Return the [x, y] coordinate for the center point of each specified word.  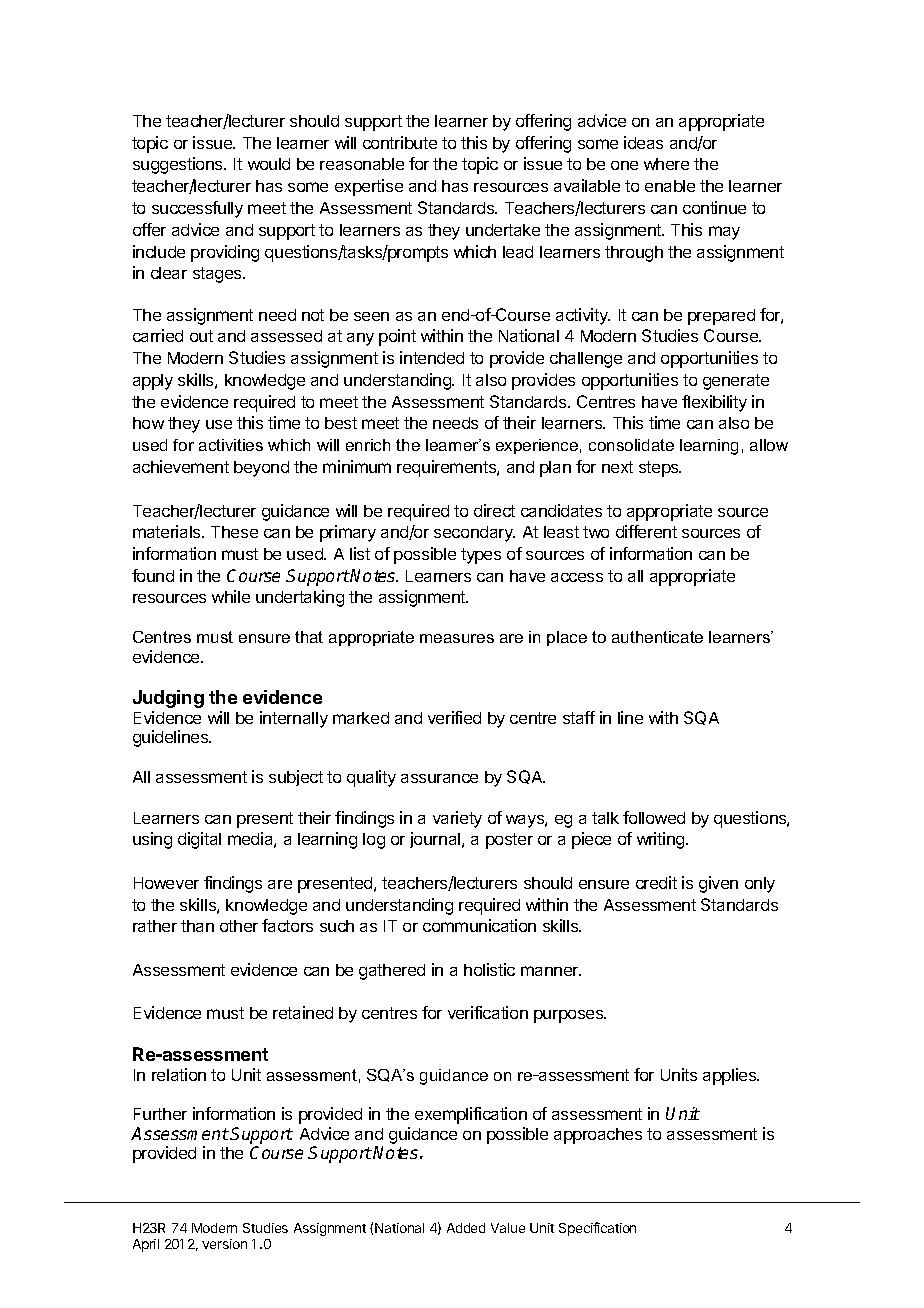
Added [466, 1228]
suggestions [179, 165]
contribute [400, 142]
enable [670, 186]
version [224, 1244]
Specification [597, 1229]
